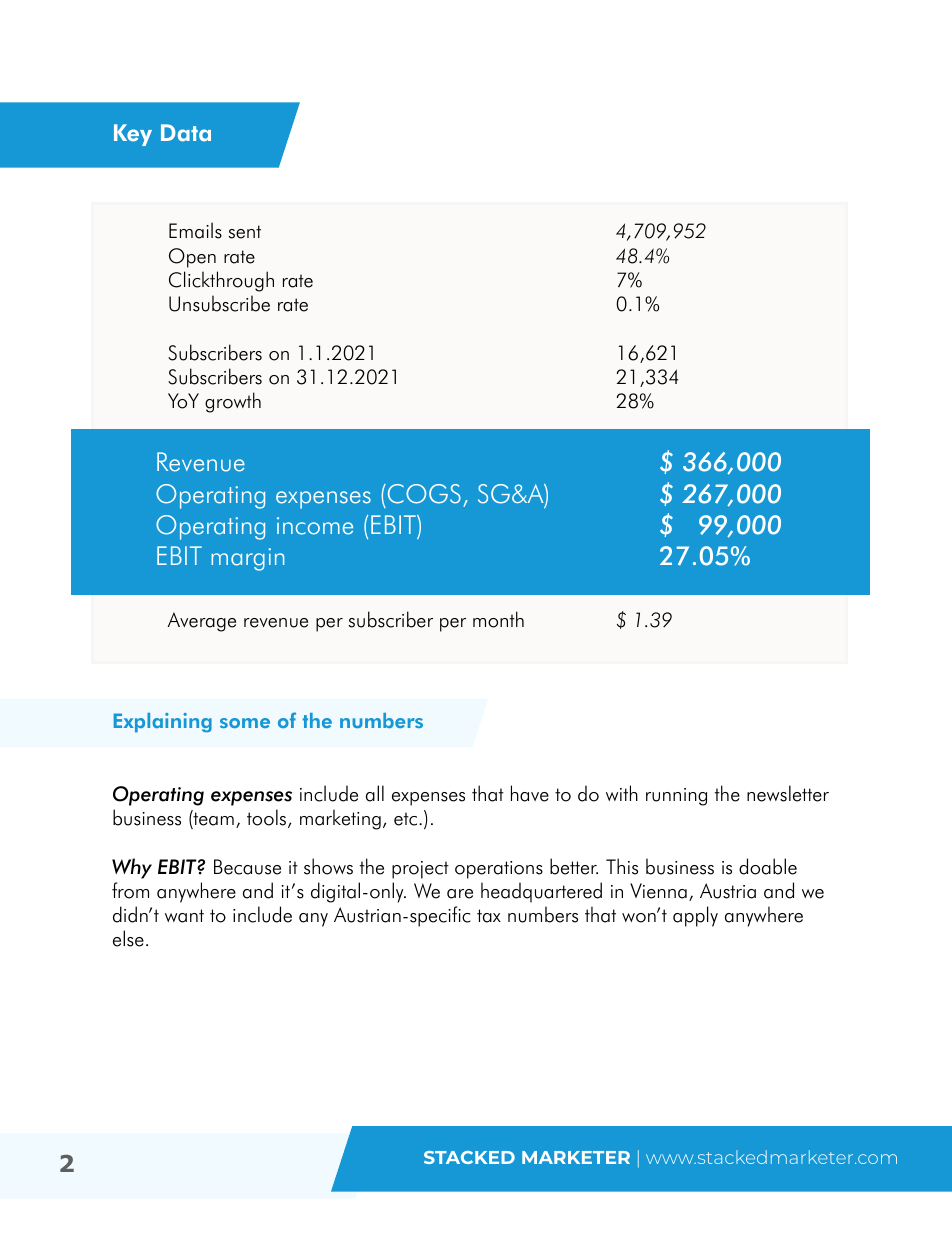 The height and width of the screenshot is (1233, 952). Describe the element at coordinates (184, 916) in the screenshot. I see `want` at that location.
